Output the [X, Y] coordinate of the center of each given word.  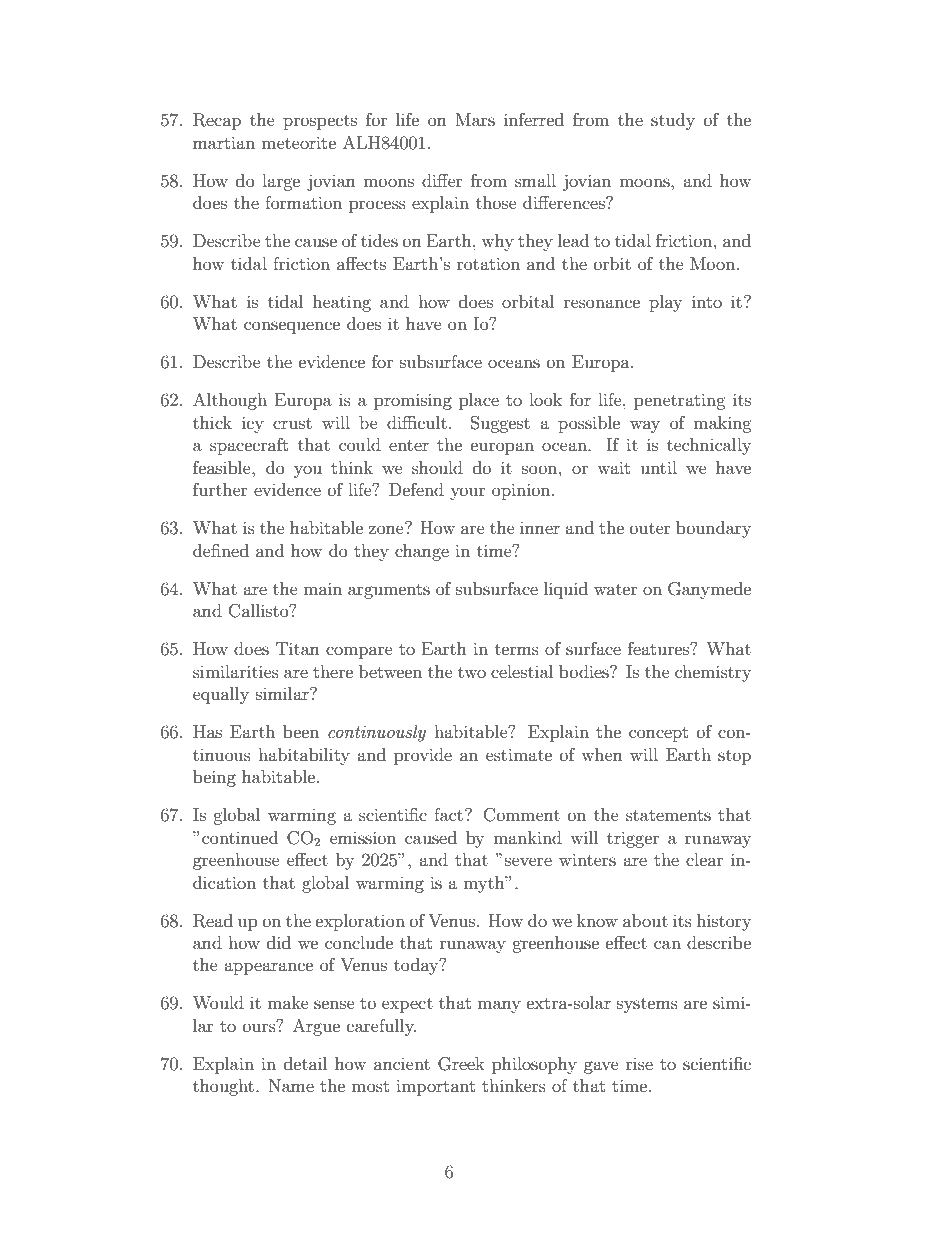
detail [305, 1063]
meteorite [299, 142]
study [673, 121]
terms [517, 649]
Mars [475, 119]
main [322, 588]
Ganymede [709, 590]
